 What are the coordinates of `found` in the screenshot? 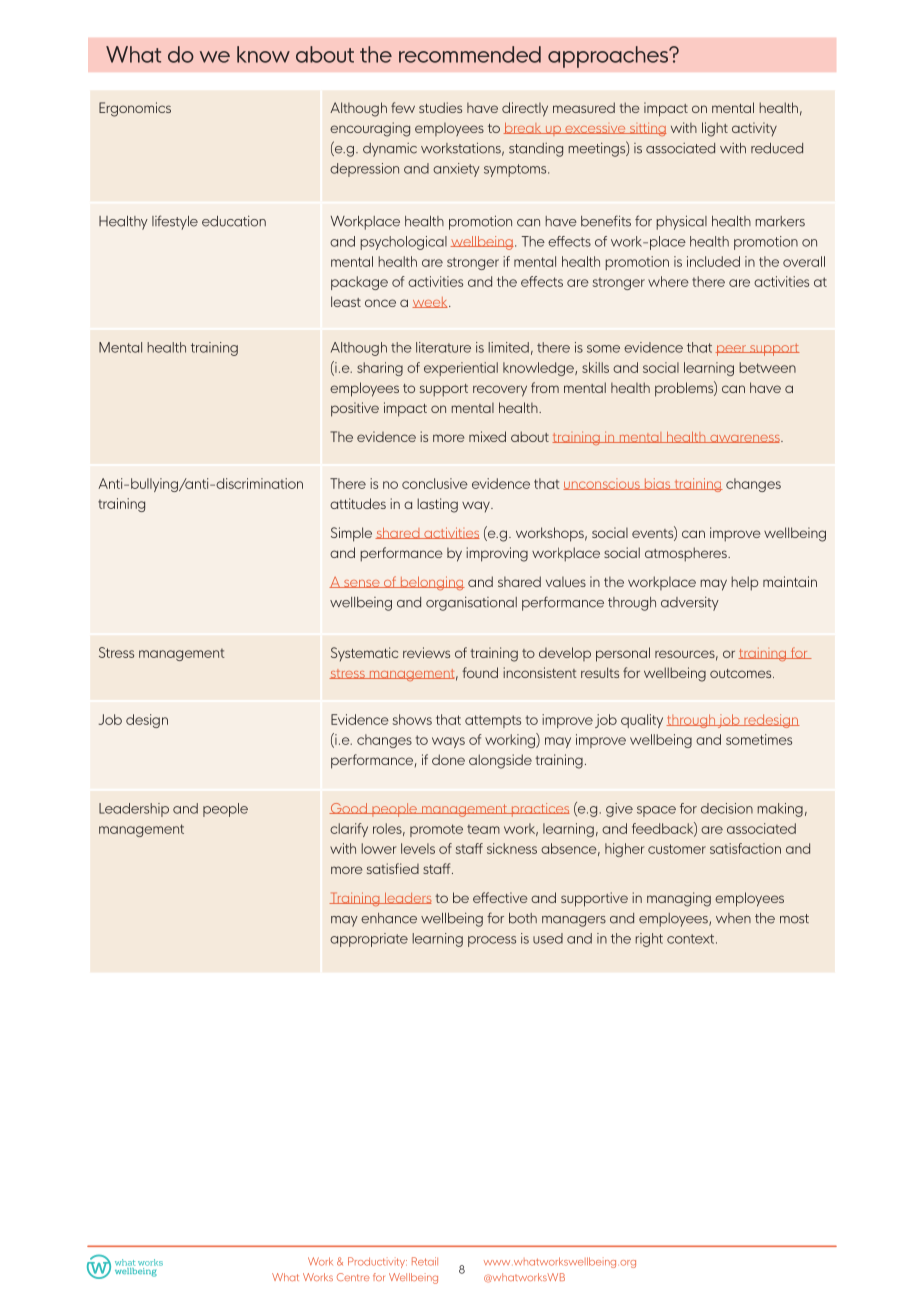 It's located at (480, 672).
